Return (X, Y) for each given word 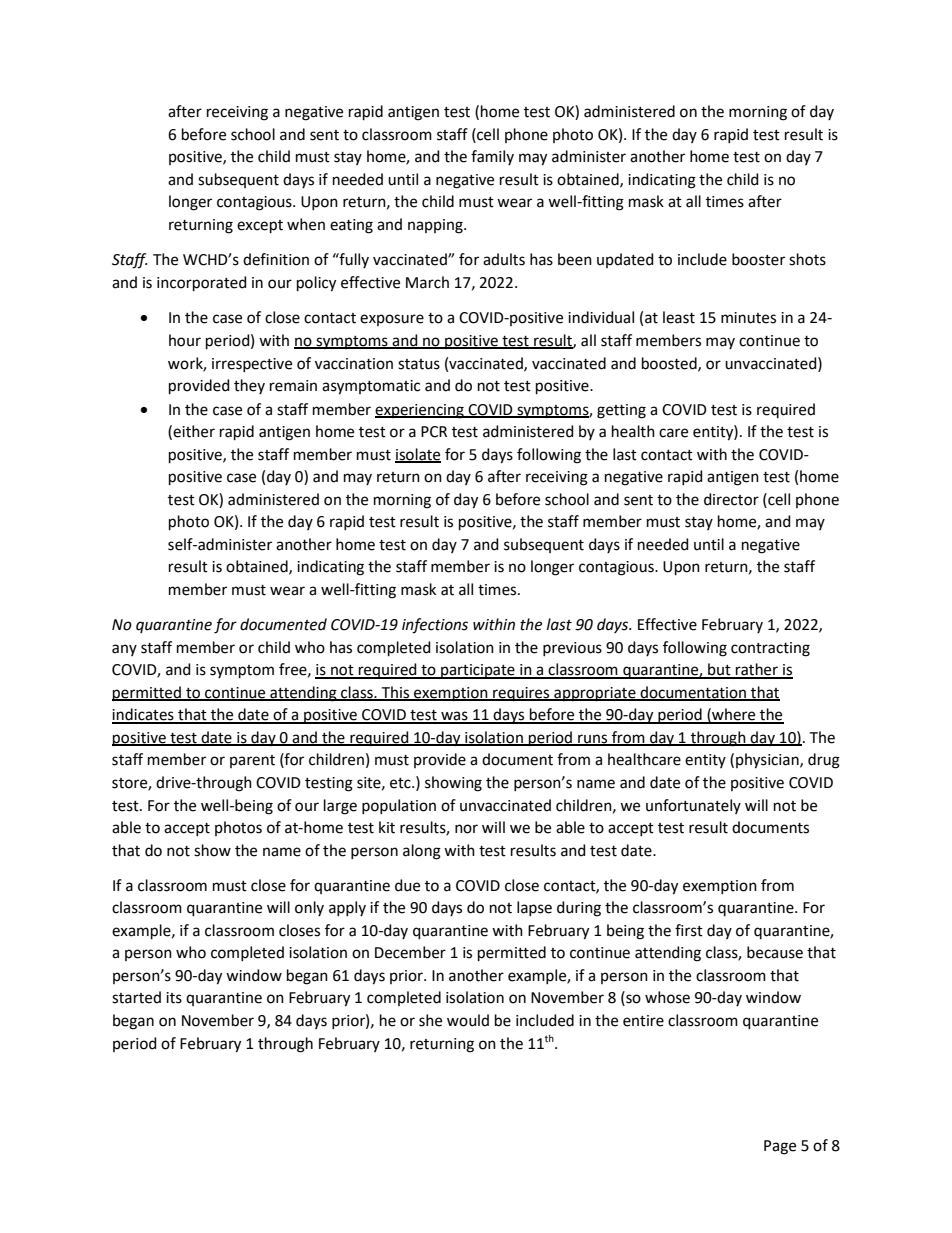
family (492, 157)
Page (780, 1147)
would (468, 1020)
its (174, 998)
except (260, 226)
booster (758, 259)
